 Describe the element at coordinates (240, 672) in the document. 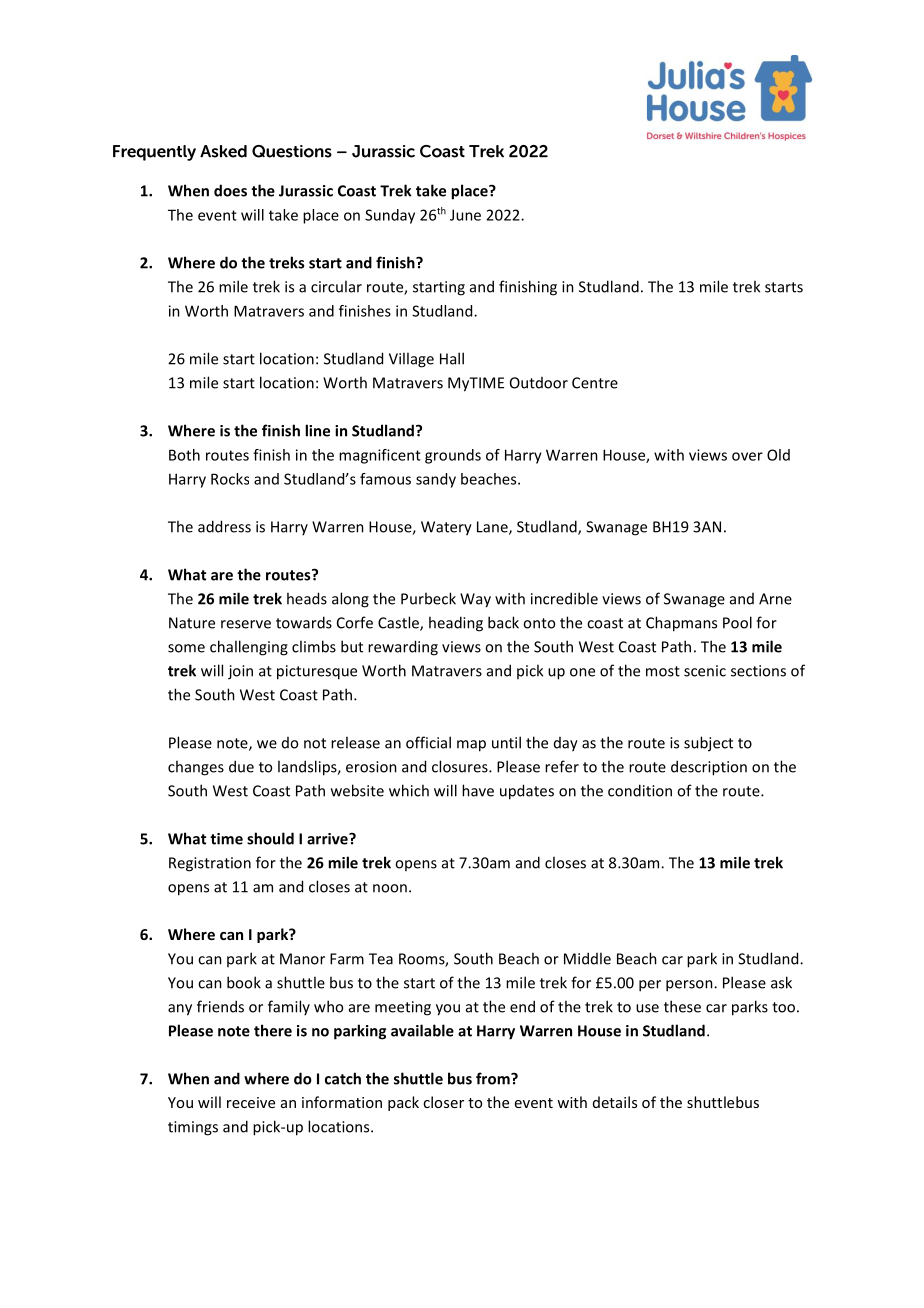

I see `join` at that location.
